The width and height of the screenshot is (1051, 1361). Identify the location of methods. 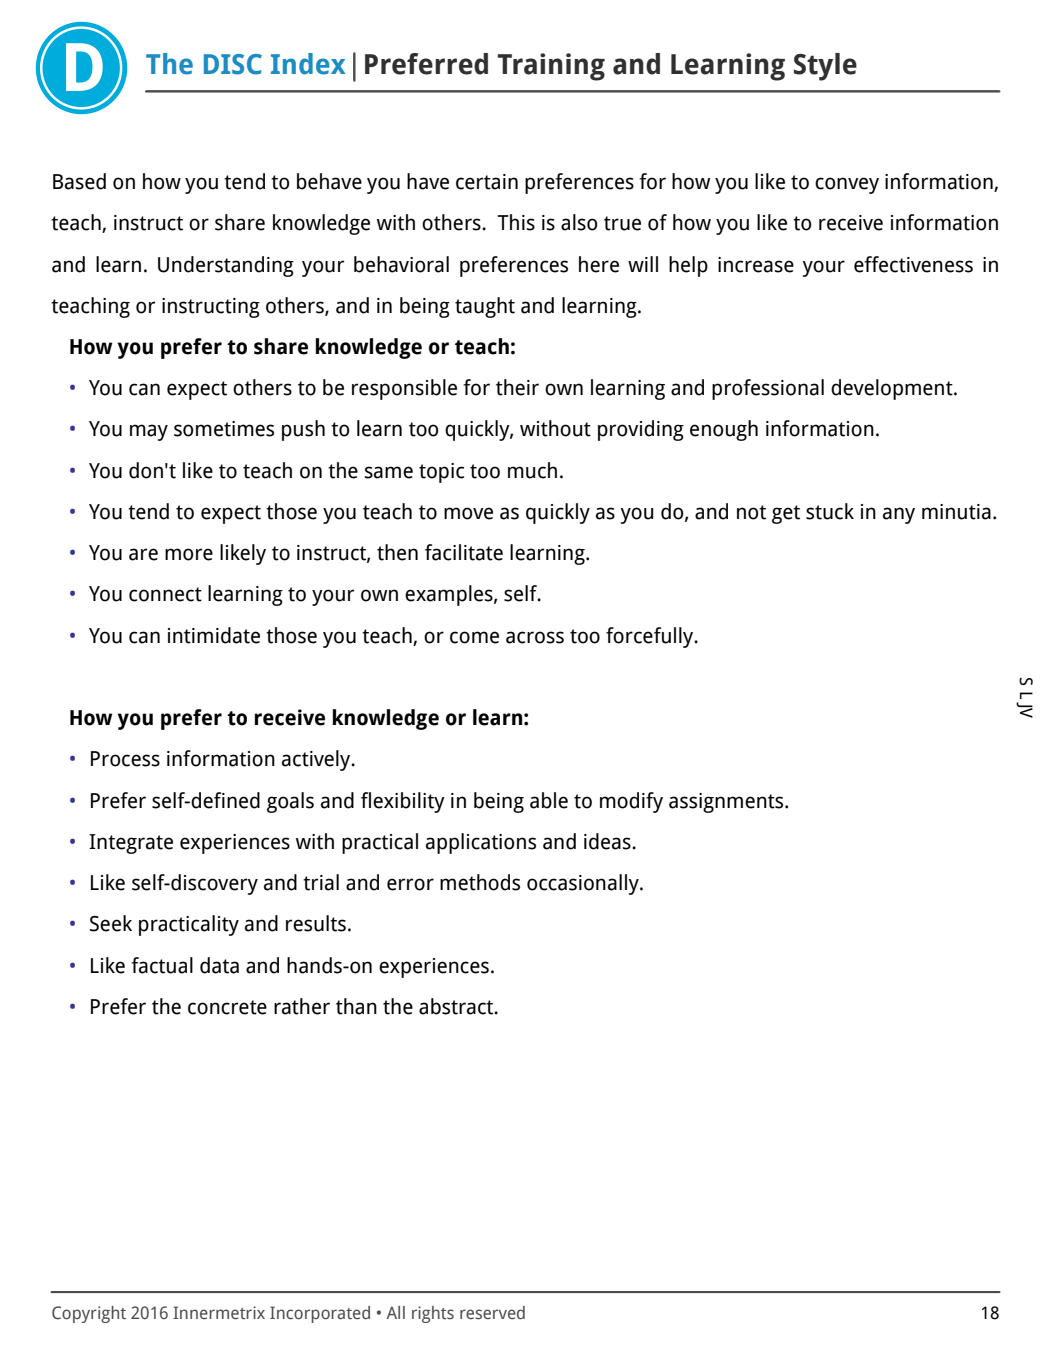
(480, 882).
